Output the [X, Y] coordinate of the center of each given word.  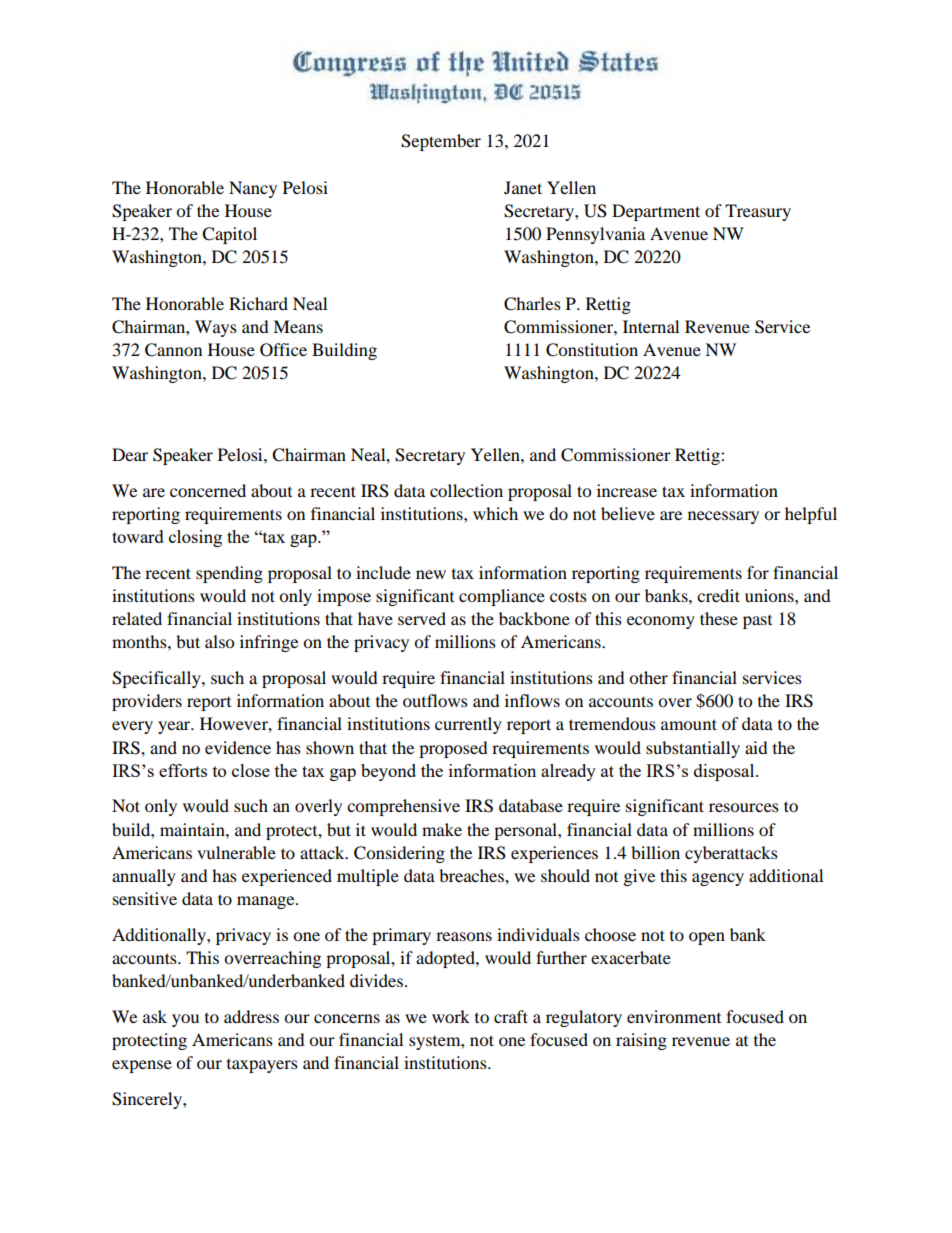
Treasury [758, 212]
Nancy [253, 189]
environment [674, 1016]
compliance [502, 597]
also [219, 641]
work [451, 1016]
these [719, 618]
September [441, 142]
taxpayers [262, 1066]
